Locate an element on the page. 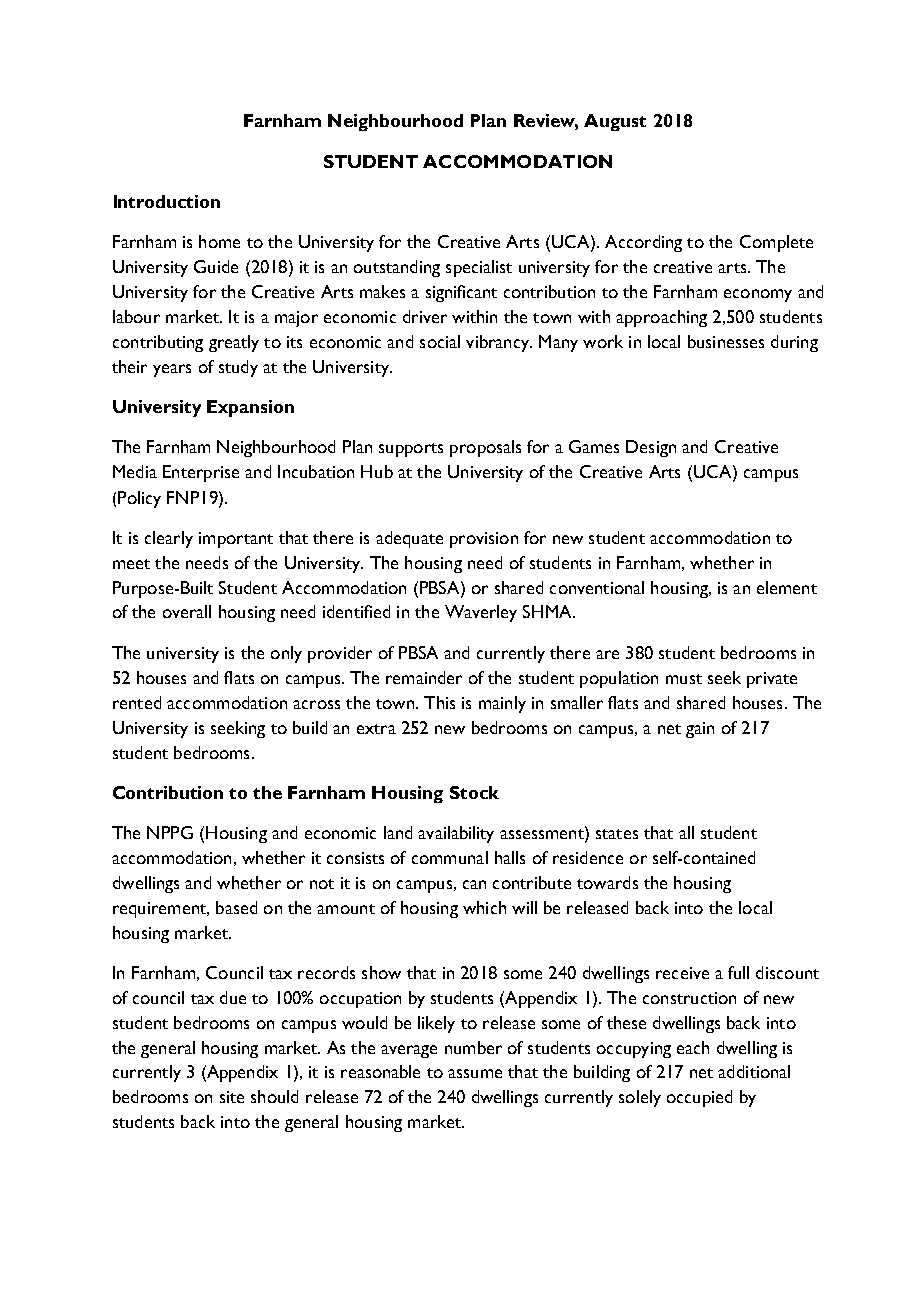 This image has height=1308, width=924. Introduction is located at coordinates (167, 201).
